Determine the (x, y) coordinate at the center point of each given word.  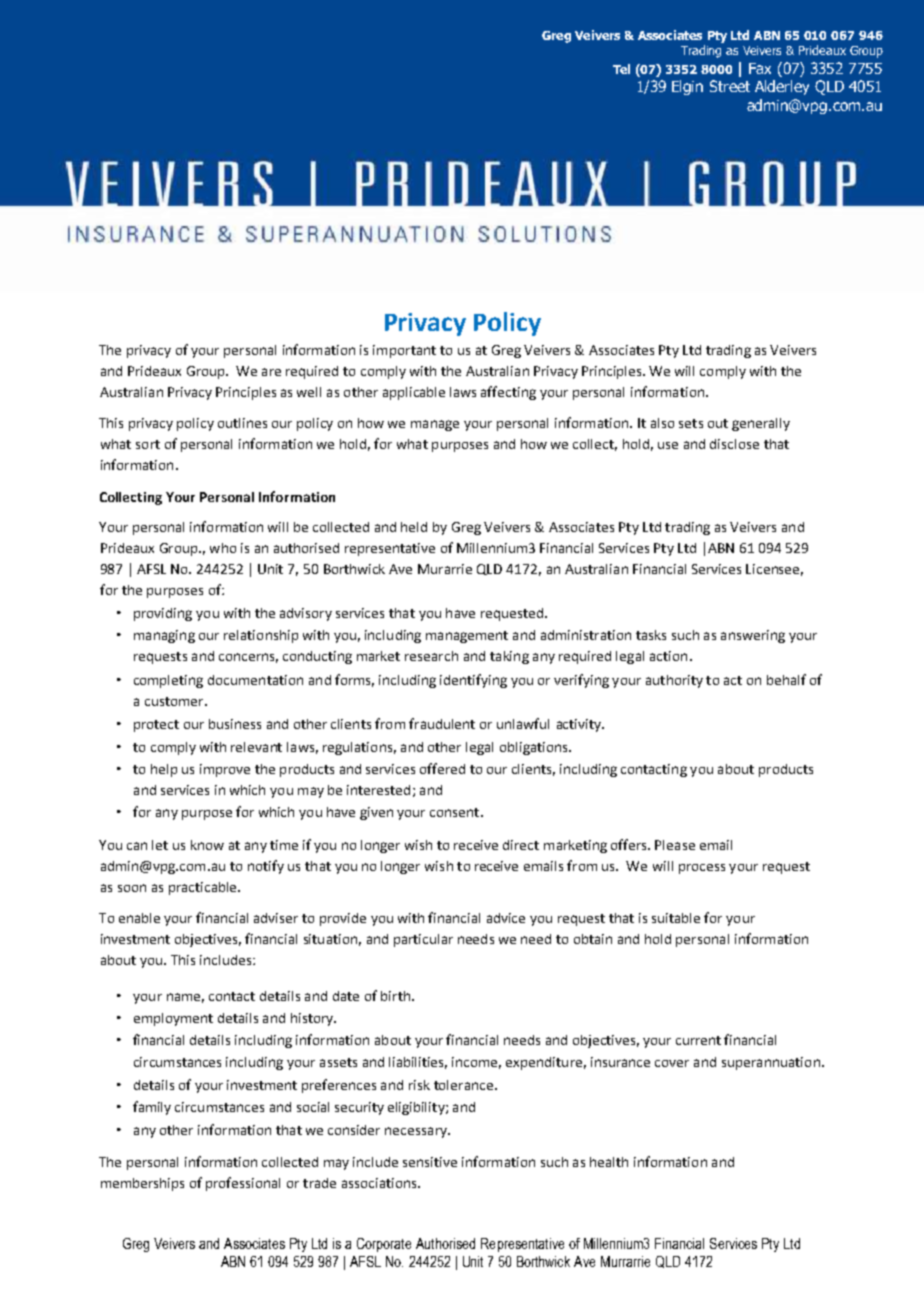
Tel (621, 69)
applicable (414, 393)
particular (423, 940)
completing (168, 681)
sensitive (430, 1162)
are (271, 372)
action (668, 656)
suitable (676, 918)
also (662, 423)
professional (243, 1184)
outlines (242, 423)
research (431, 656)
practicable (204, 888)
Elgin (687, 87)
